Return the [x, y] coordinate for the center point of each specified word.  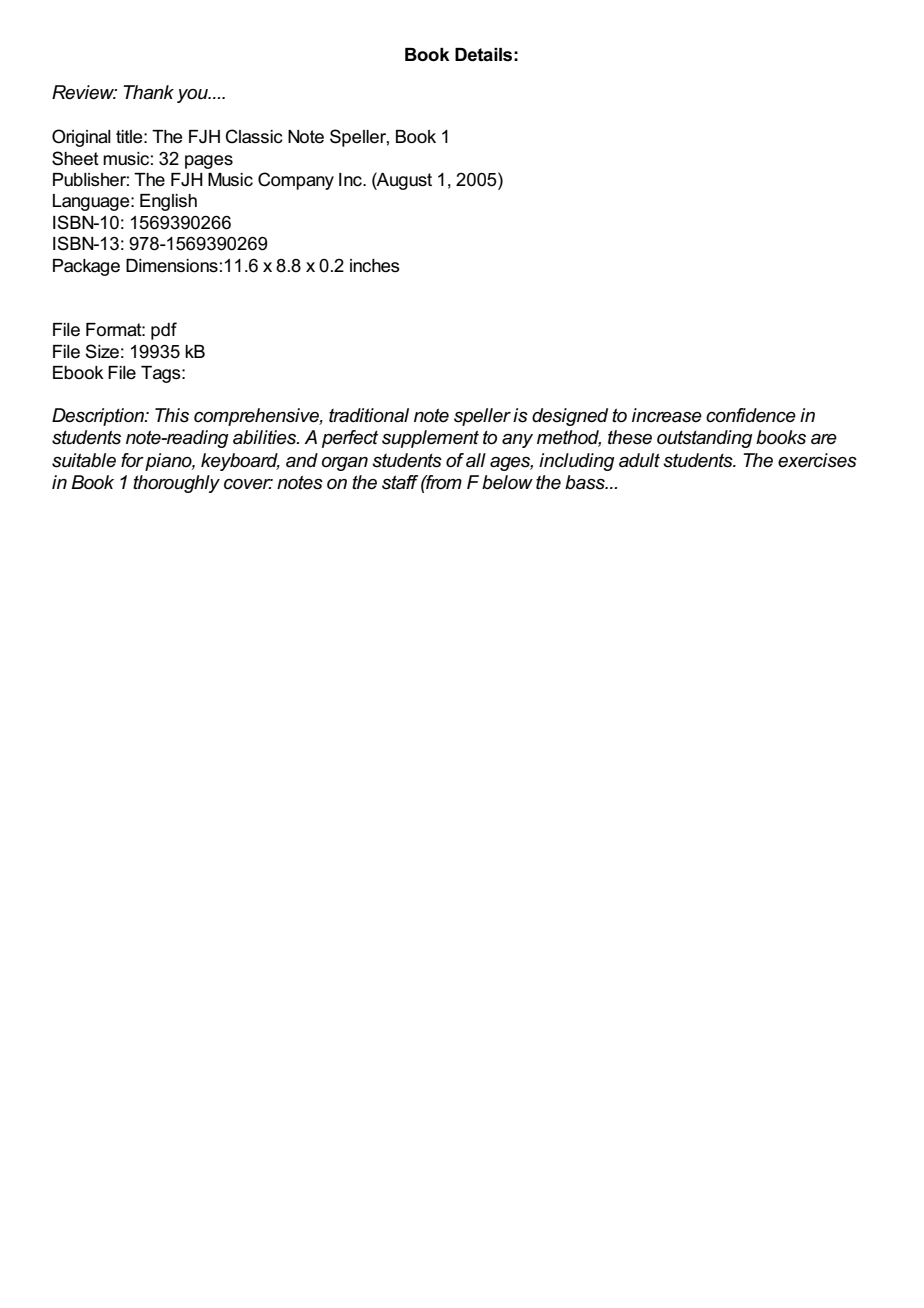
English [168, 202]
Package [86, 267]
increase [667, 415]
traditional [369, 415]
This [172, 415]
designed [570, 417]
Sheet [75, 158]
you [193, 96]
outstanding [705, 439]
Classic [254, 136]
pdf [164, 331]
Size [102, 351]
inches [375, 266]
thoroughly [176, 484]
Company [296, 181]
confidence [751, 415]
